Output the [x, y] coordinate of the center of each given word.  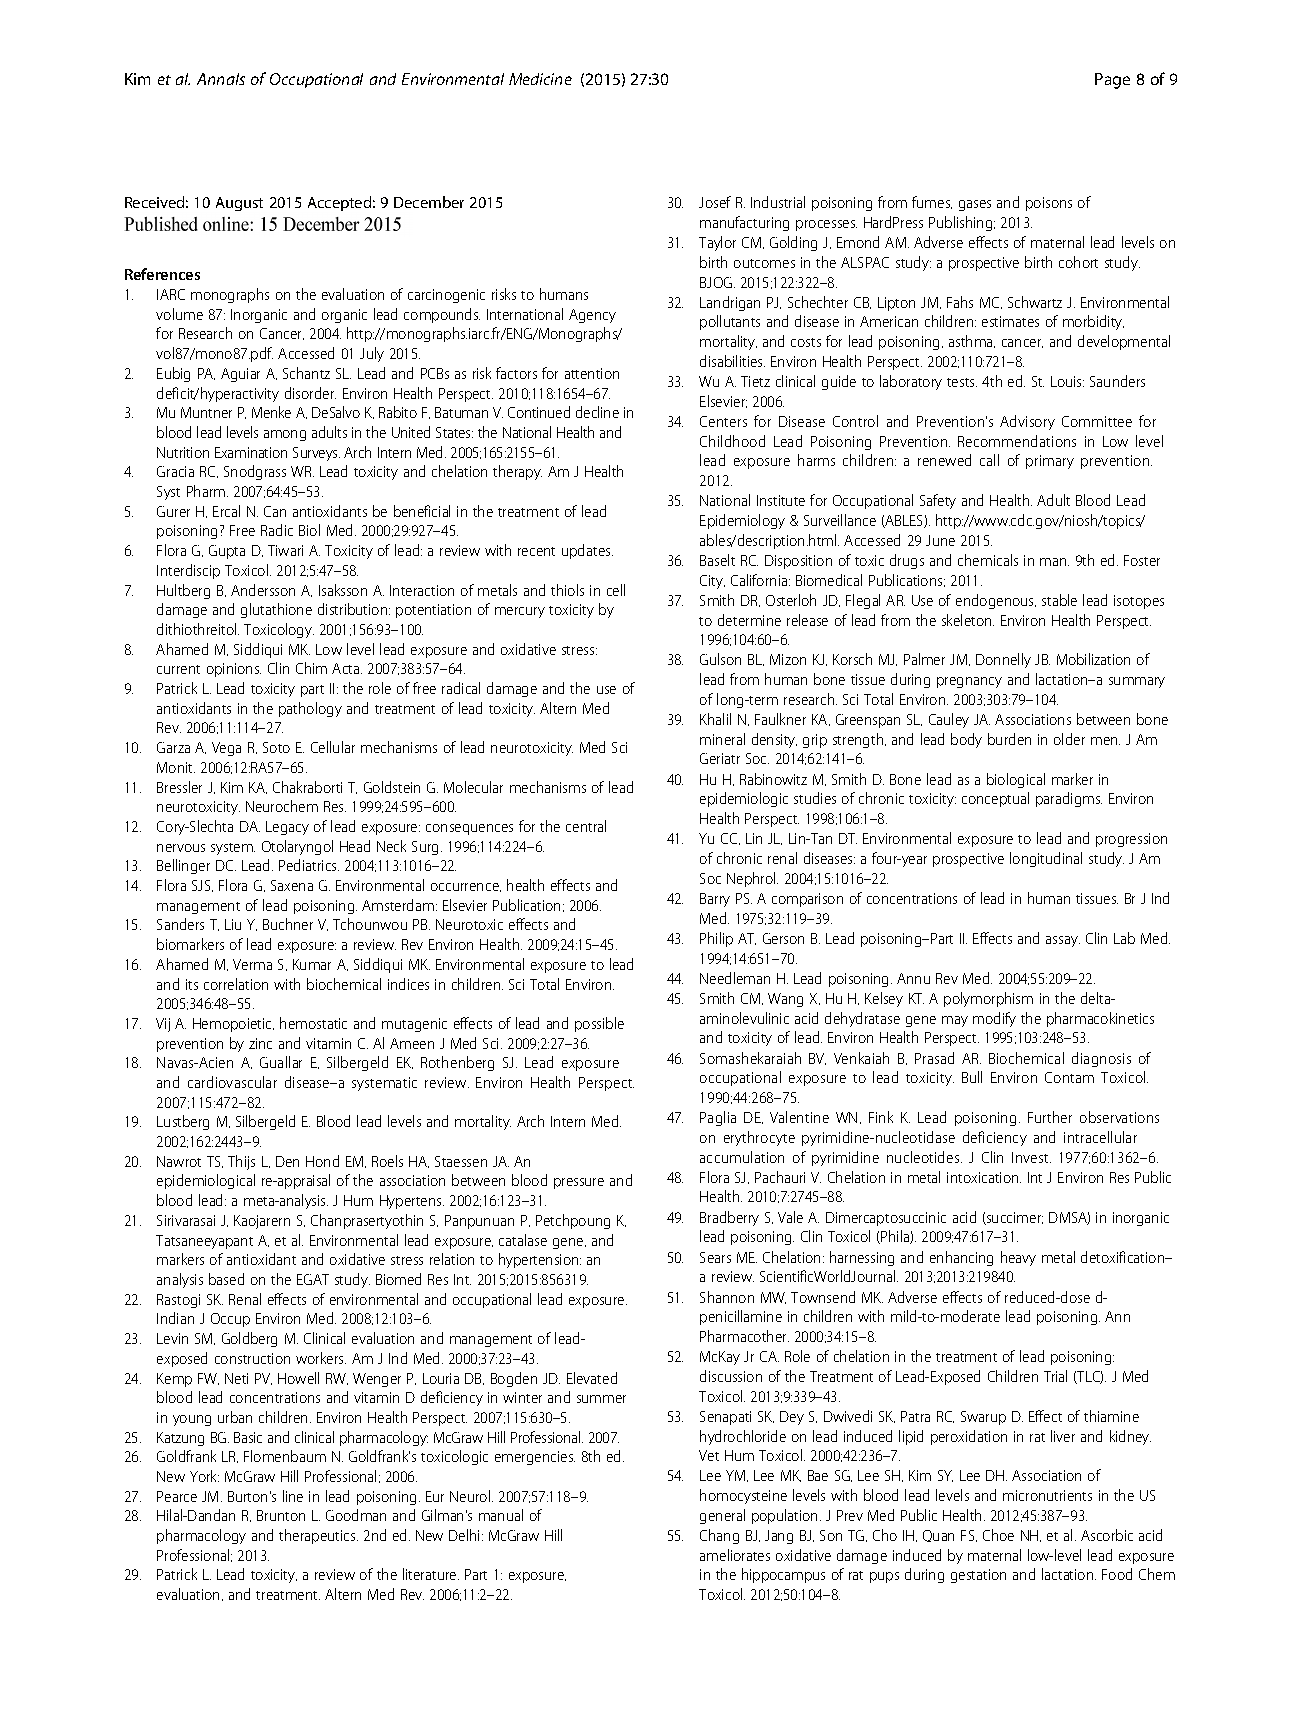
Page [1112, 81]
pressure [579, 1183]
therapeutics [318, 1536]
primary [1050, 462]
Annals [221, 79]
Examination [251, 452]
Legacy [287, 828]
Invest [1031, 1157]
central [586, 826]
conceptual [995, 799]
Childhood [732, 441]
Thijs [241, 1162]
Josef [715, 202]
